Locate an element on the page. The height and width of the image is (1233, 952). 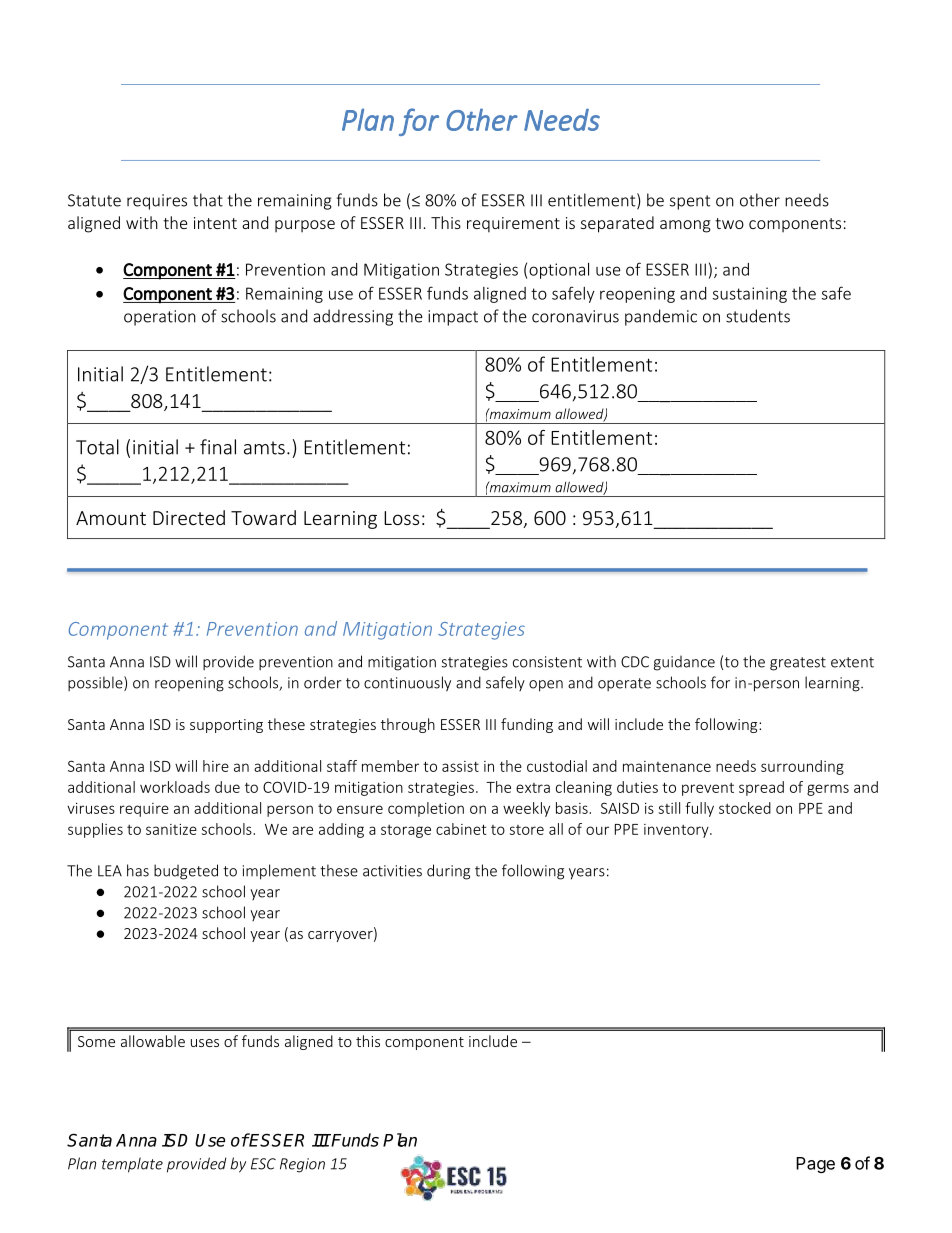
Page is located at coordinates (815, 1165).
